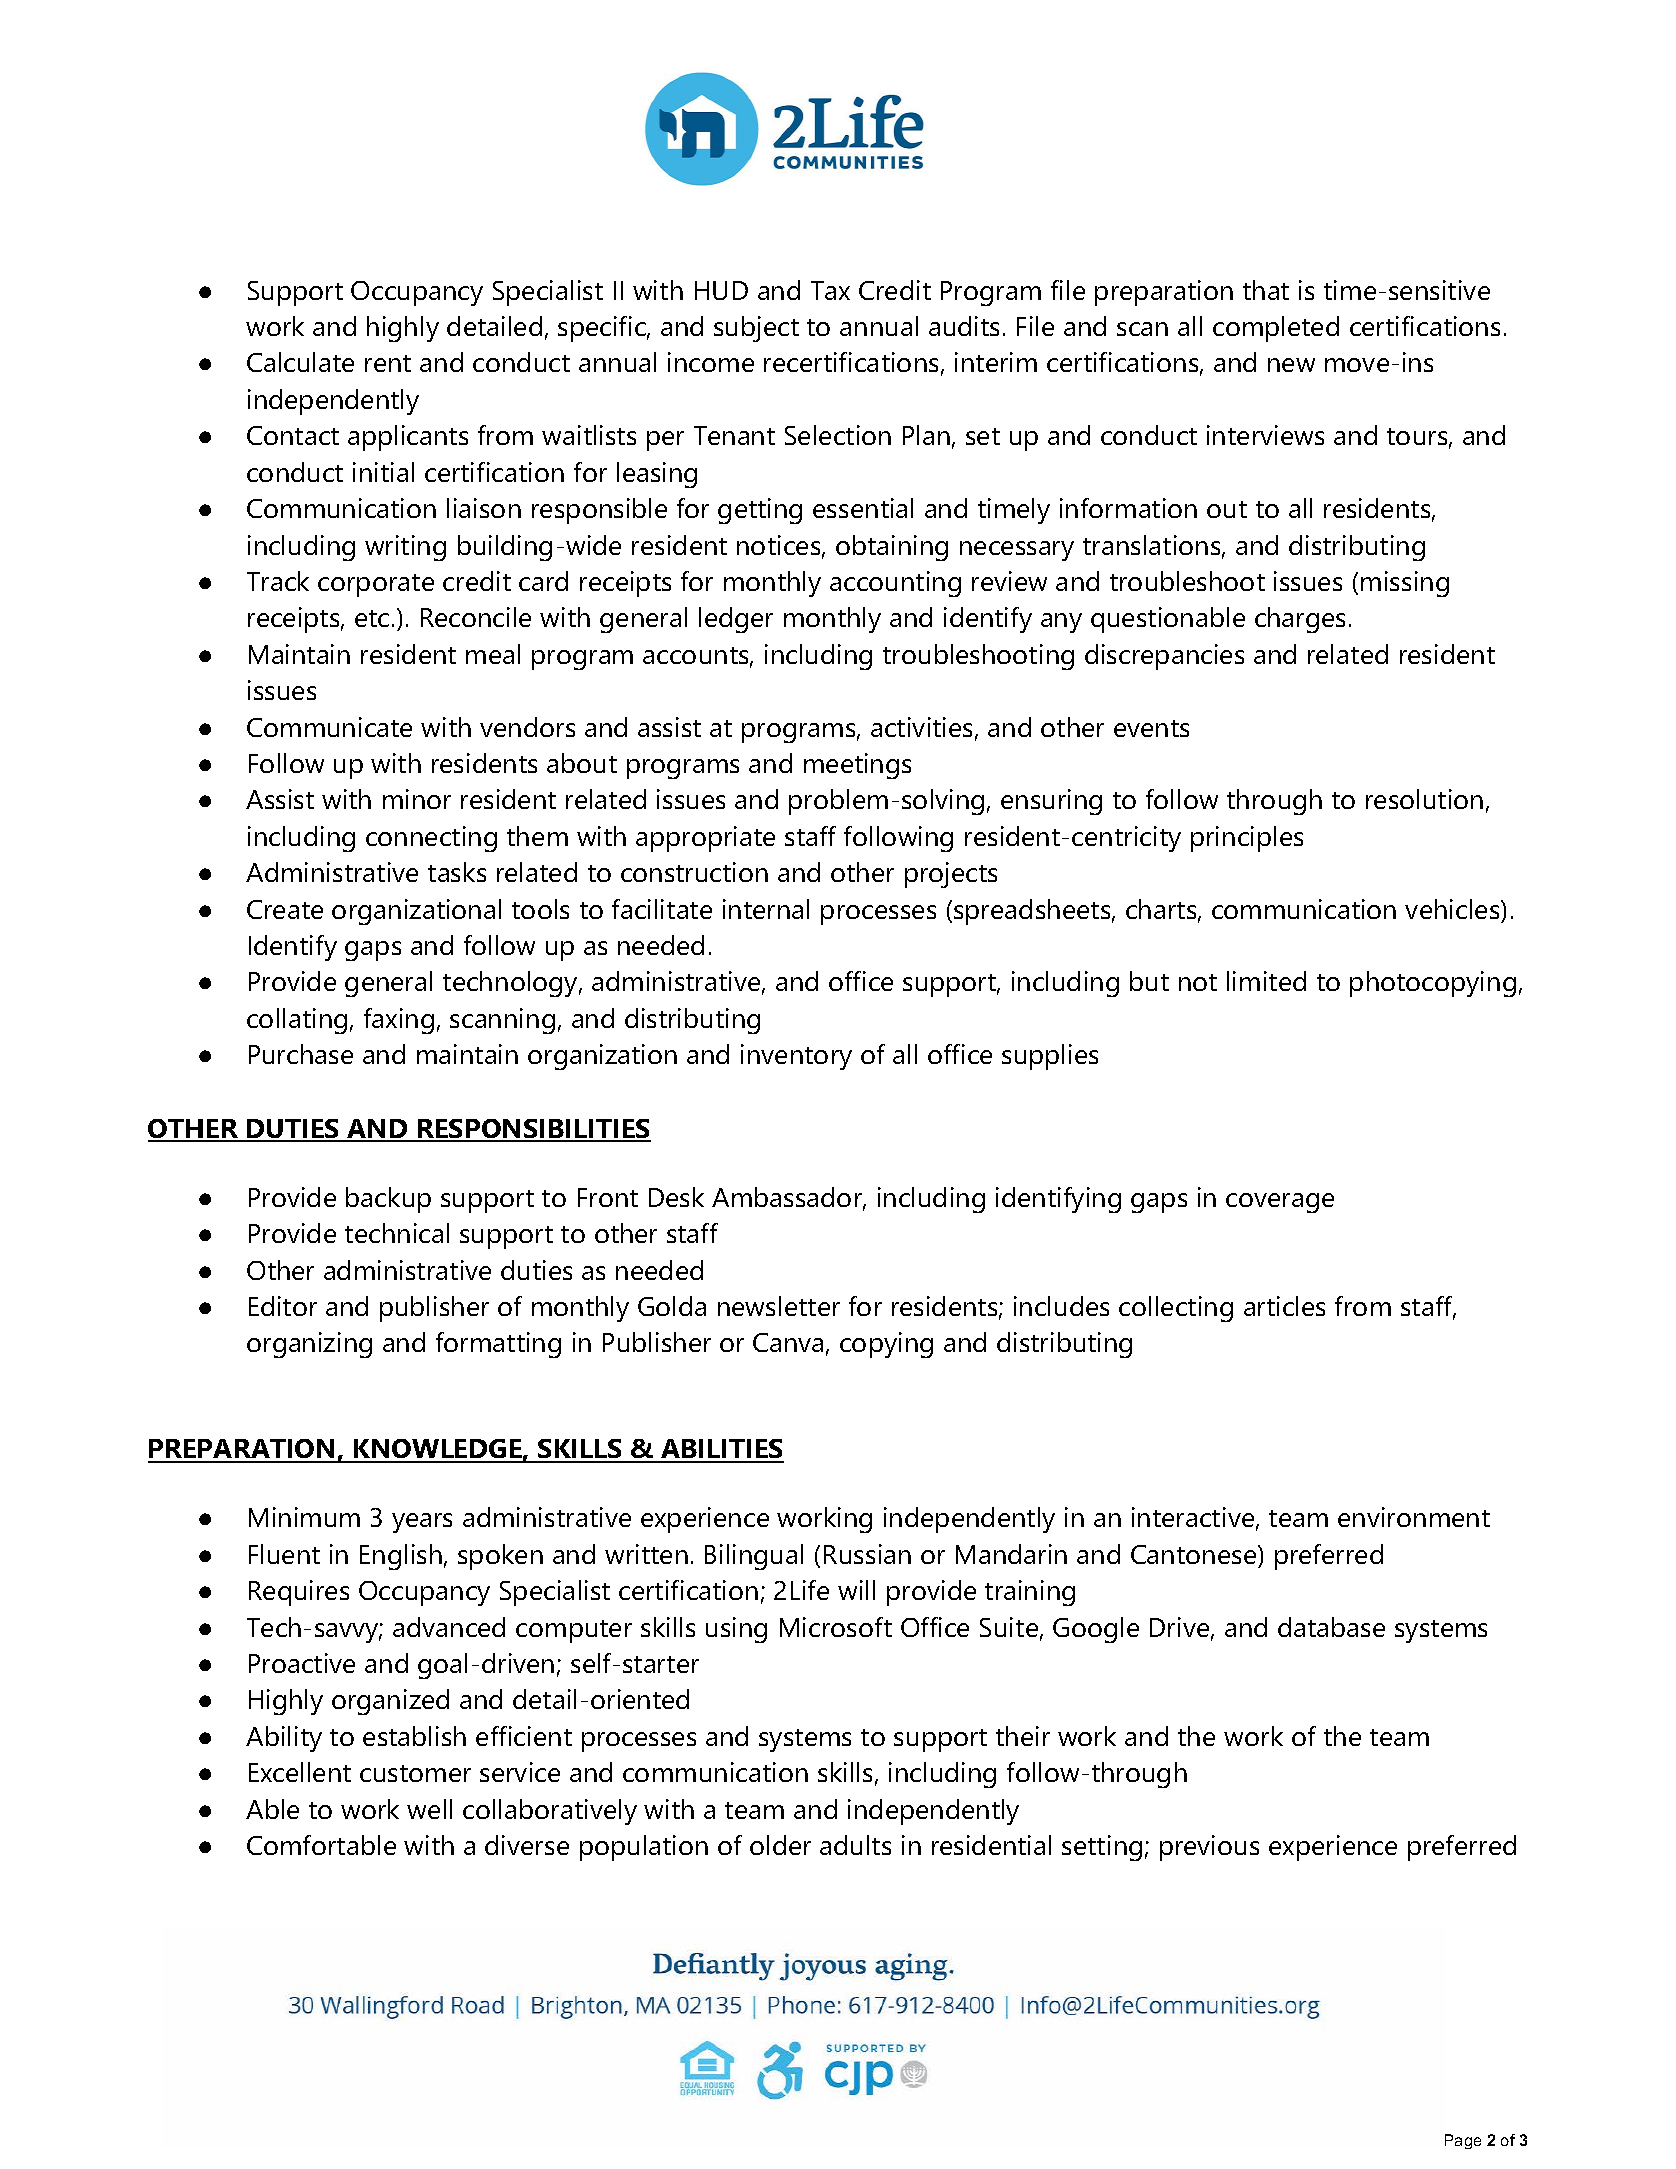  I want to click on completed, so click(1276, 329).
